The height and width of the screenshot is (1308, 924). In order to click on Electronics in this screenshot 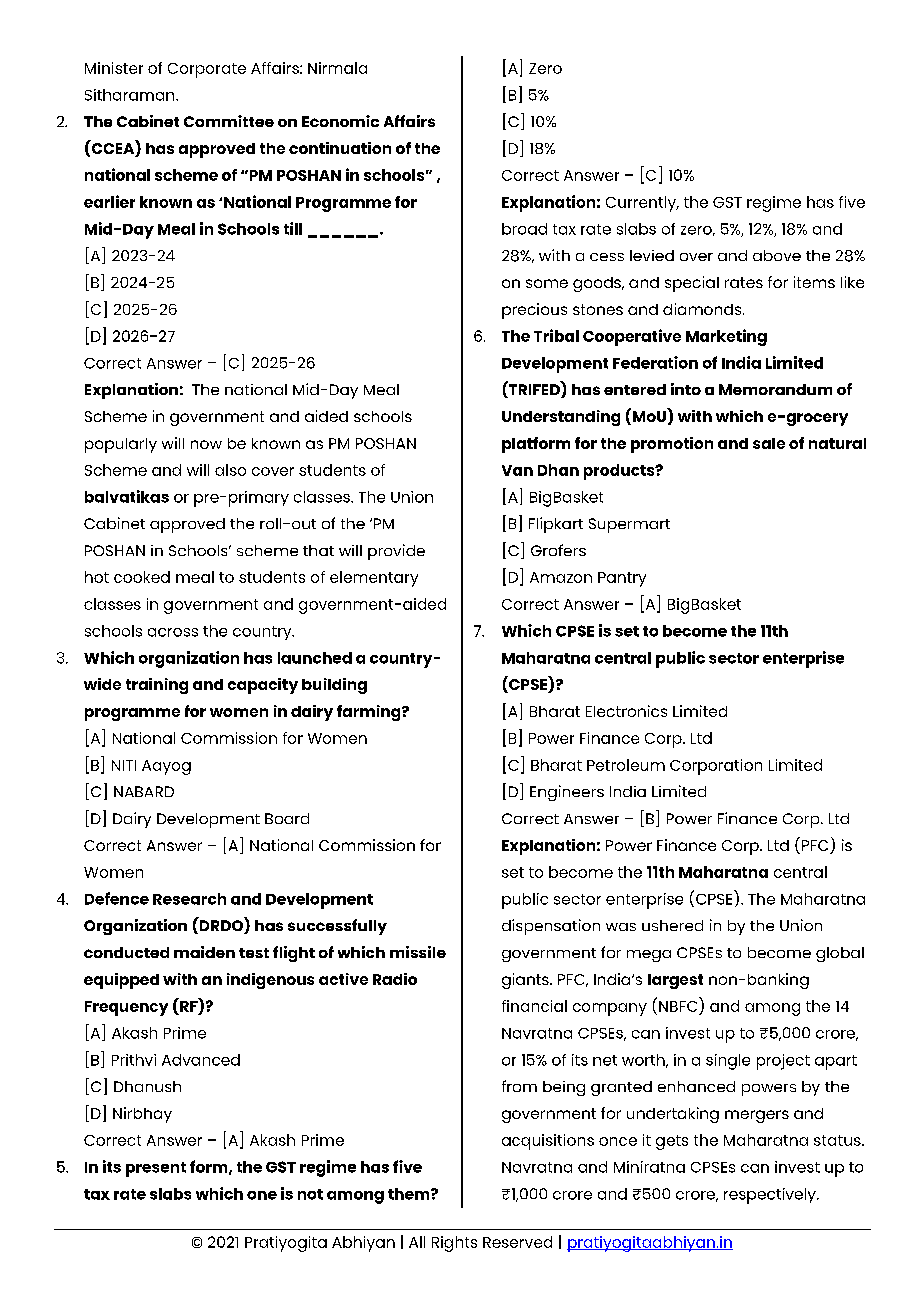, I will do `click(626, 711)`.
